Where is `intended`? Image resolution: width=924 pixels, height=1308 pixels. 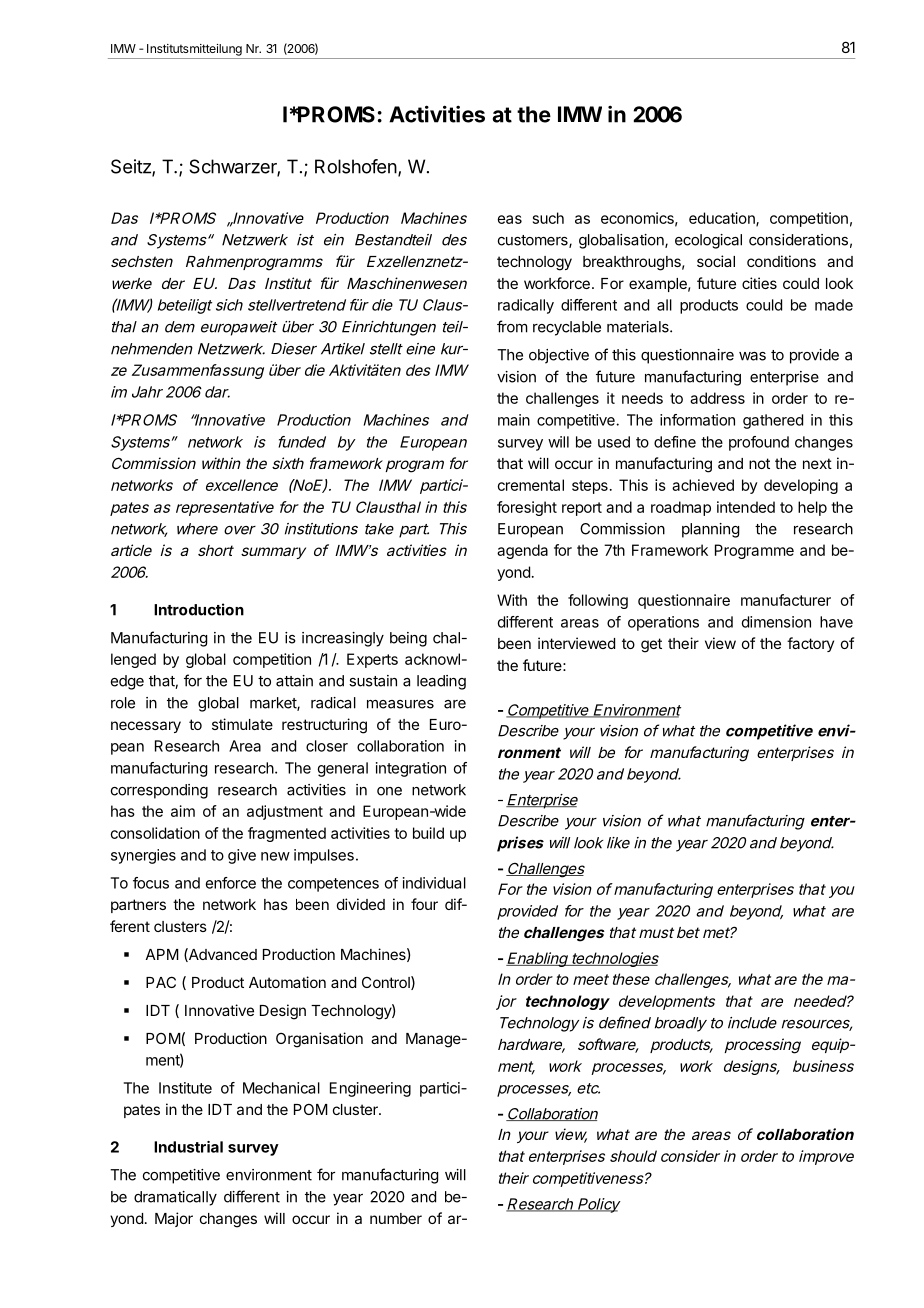 intended is located at coordinates (746, 507).
